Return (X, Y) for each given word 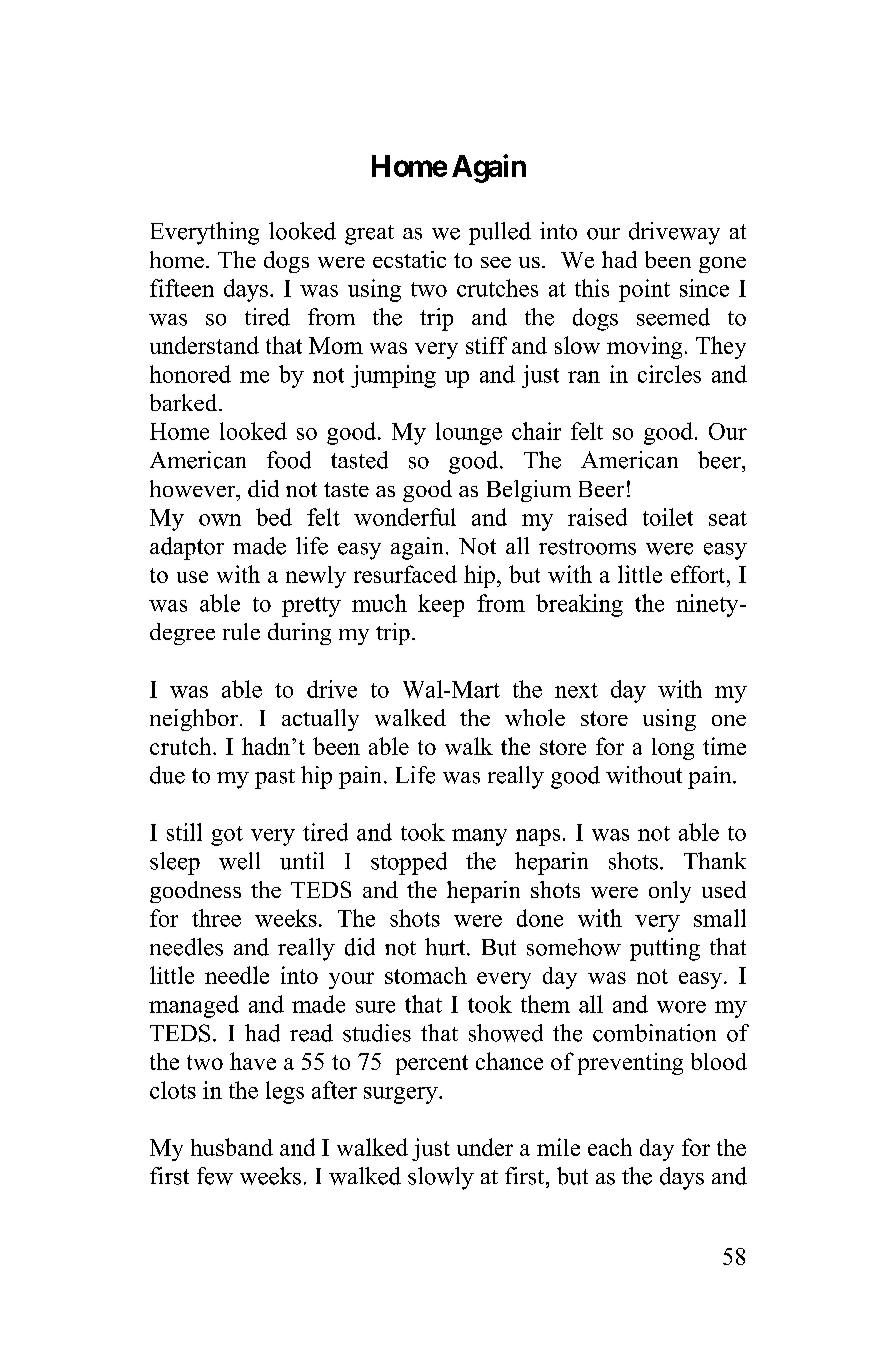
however (194, 488)
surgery (402, 1095)
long (673, 749)
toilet (668, 517)
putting (665, 949)
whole (535, 717)
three (216, 918)
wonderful (405, 517)
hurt (446, 947)
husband (232, 1147)
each (610, 1147)
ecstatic (409, 259)
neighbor (194, 720)
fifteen (182, 288)
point (644, 290)
